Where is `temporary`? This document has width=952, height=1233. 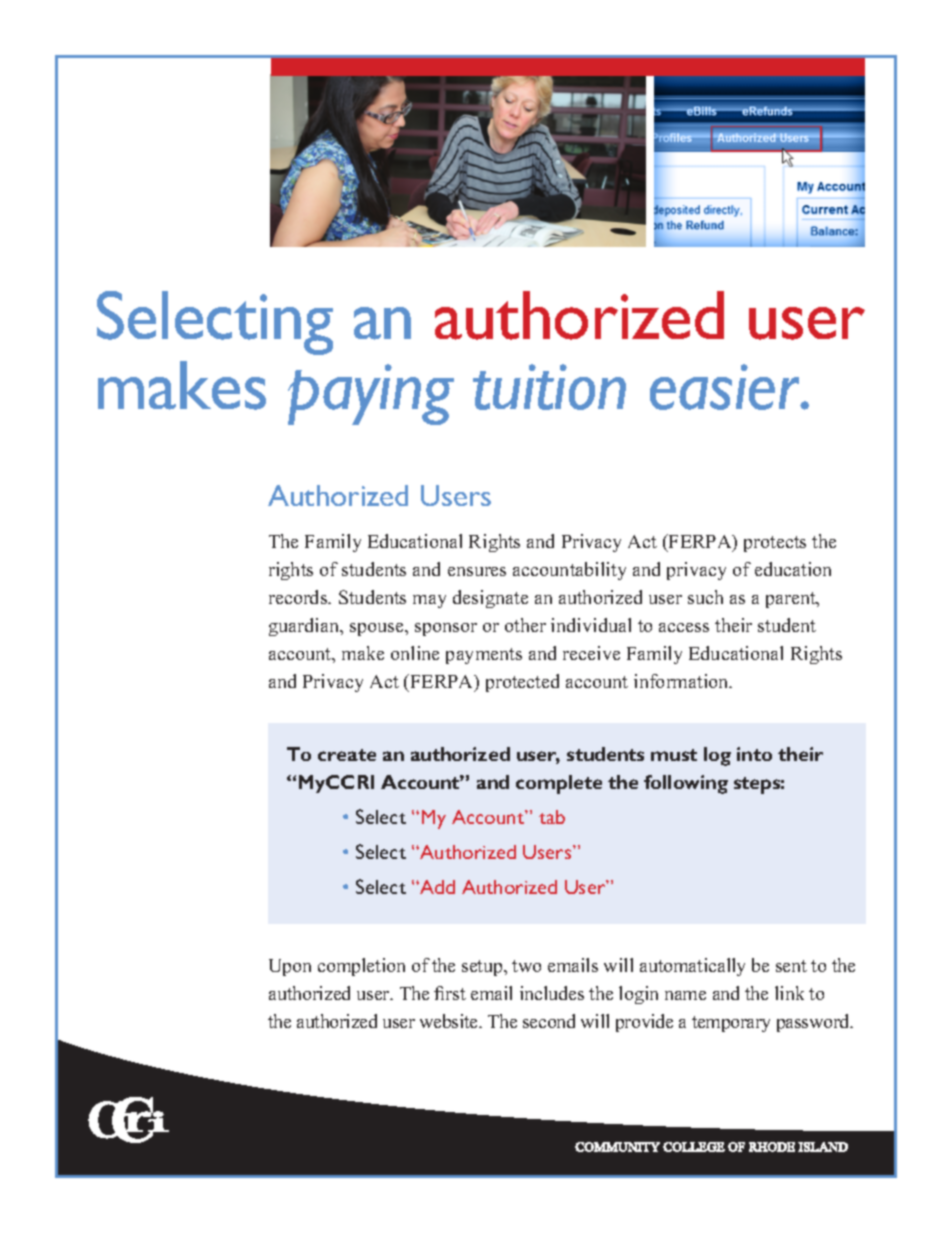
temporary is located at coordinates (731, 1024).
